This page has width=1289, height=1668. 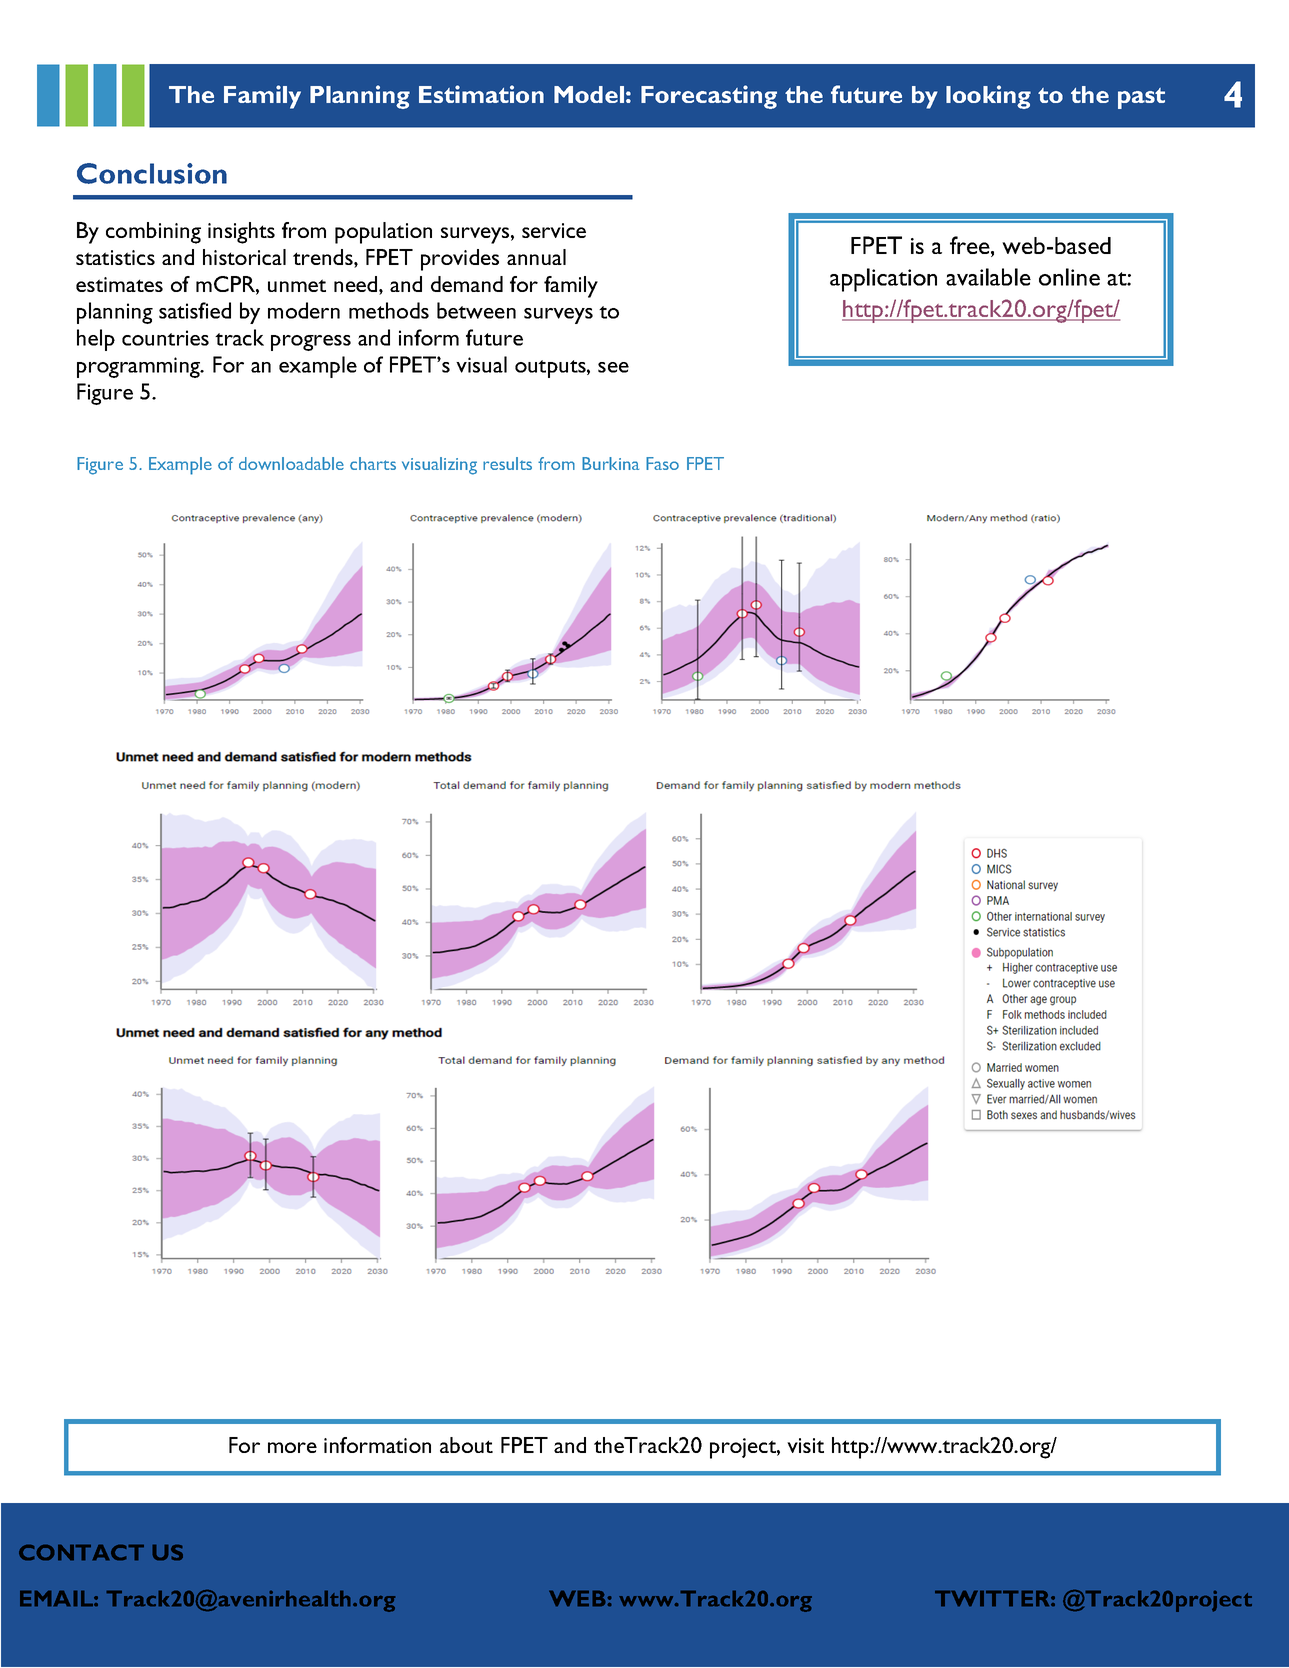 What do you see at coordinates (805, 1445) in the page?
I see `visit` at bounding box center [805, 1445].
